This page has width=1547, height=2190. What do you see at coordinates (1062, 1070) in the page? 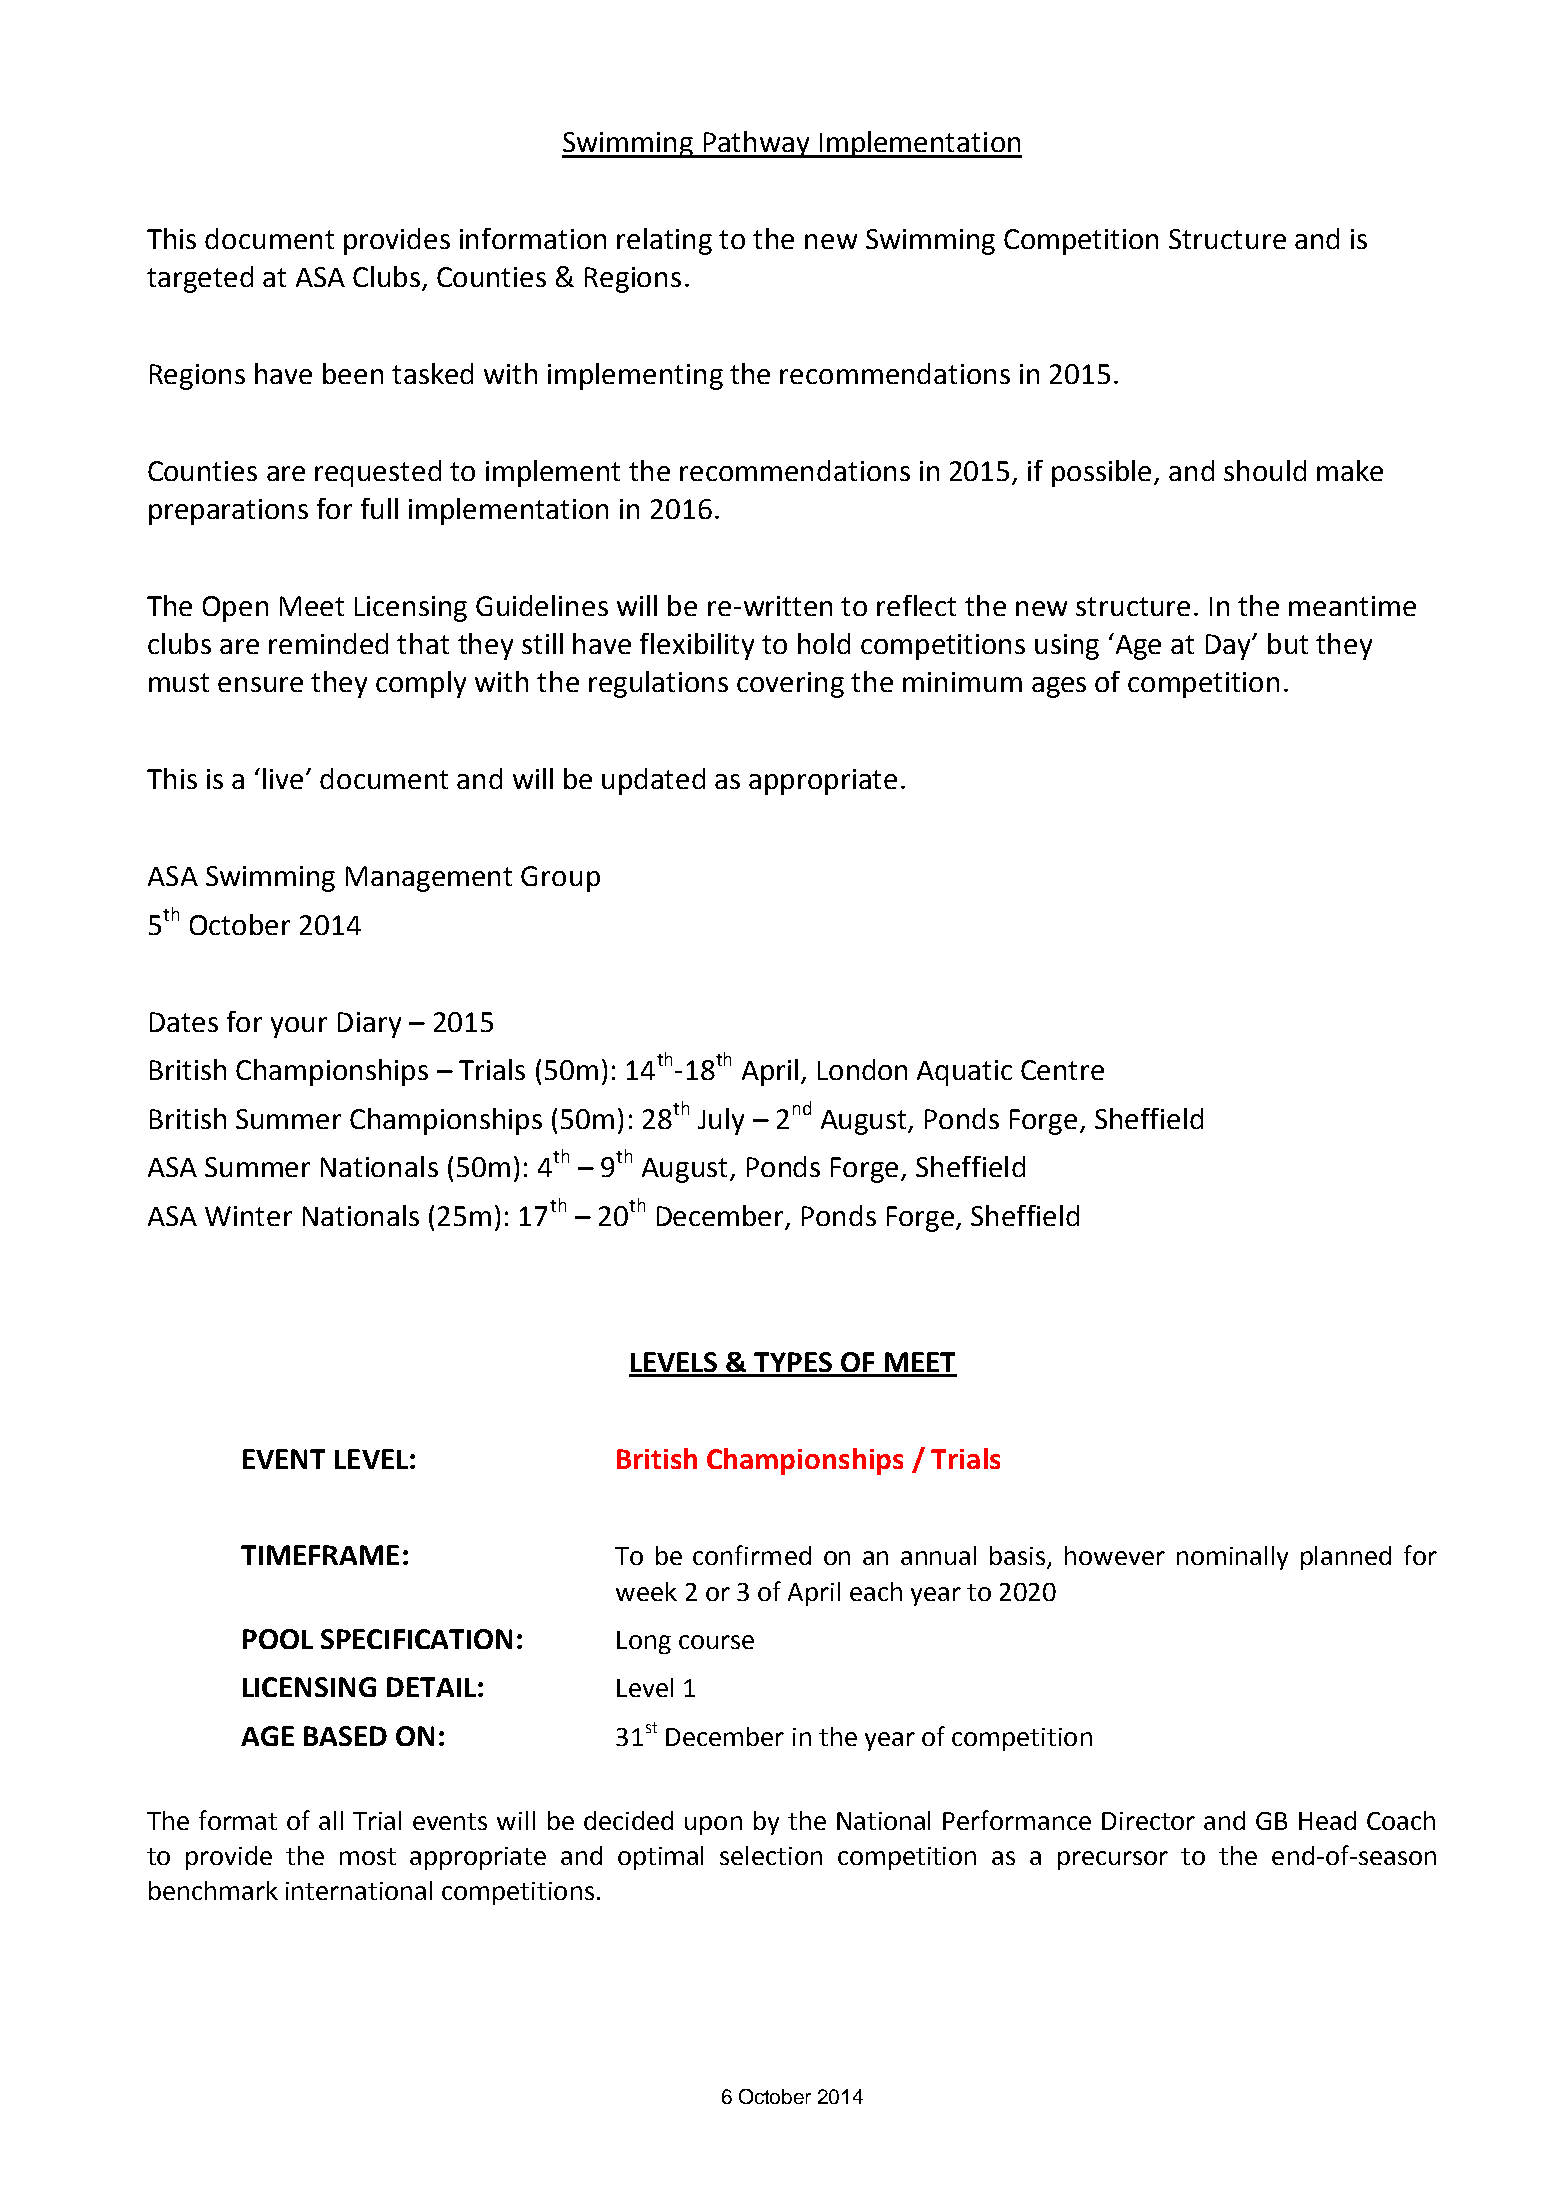
I see `Centre` at bounding box center [1062, 1070].
